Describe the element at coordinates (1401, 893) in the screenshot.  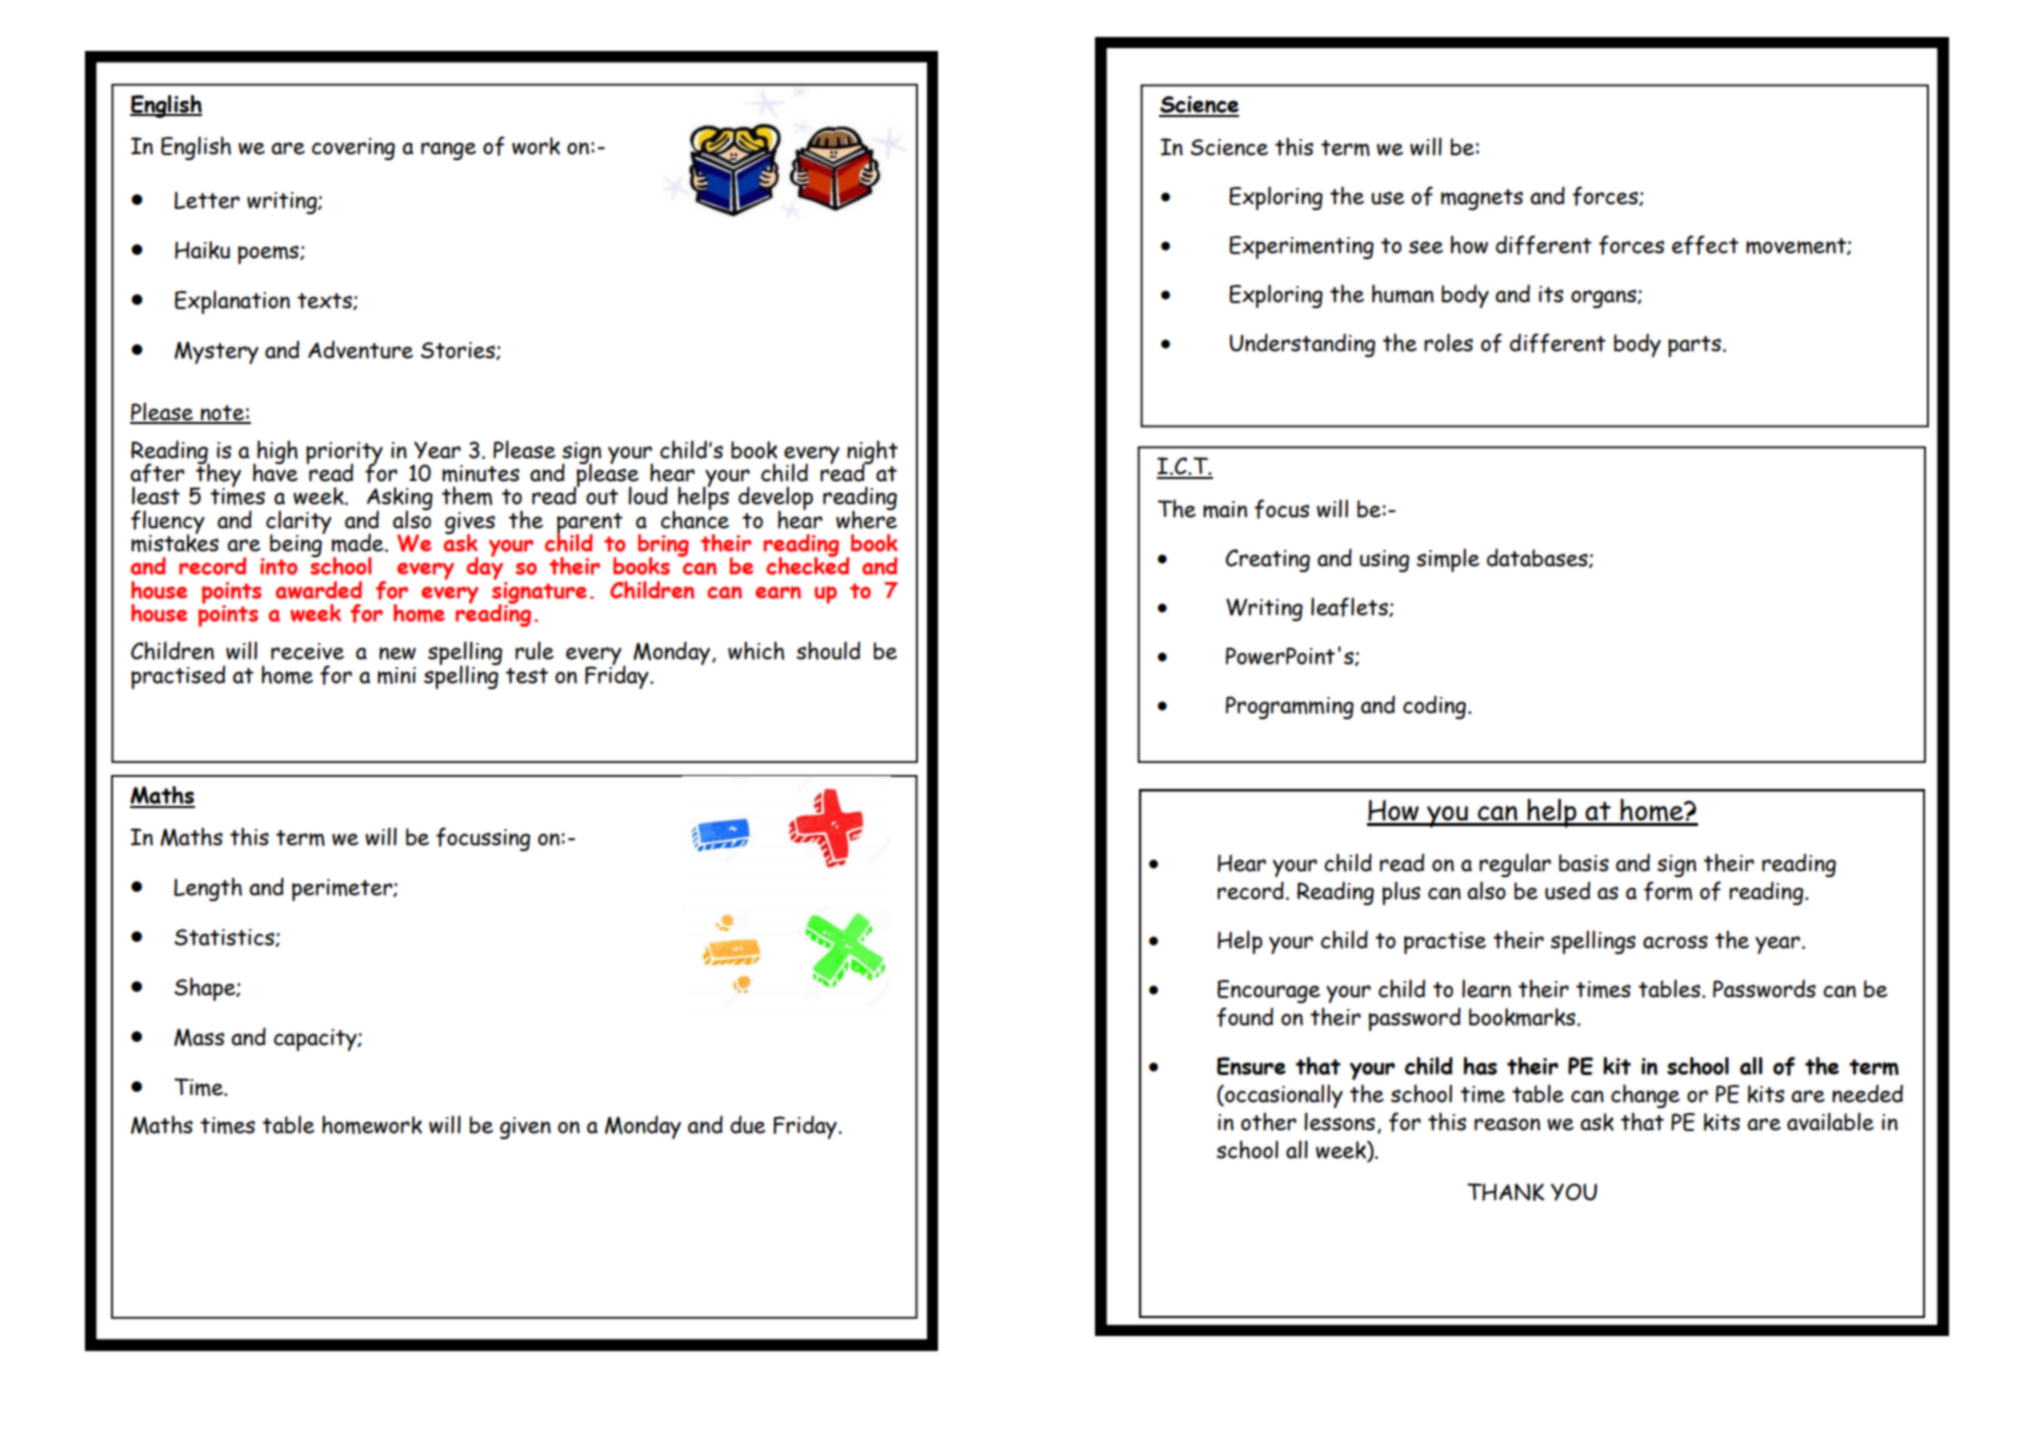
I see `plus` at that location.
